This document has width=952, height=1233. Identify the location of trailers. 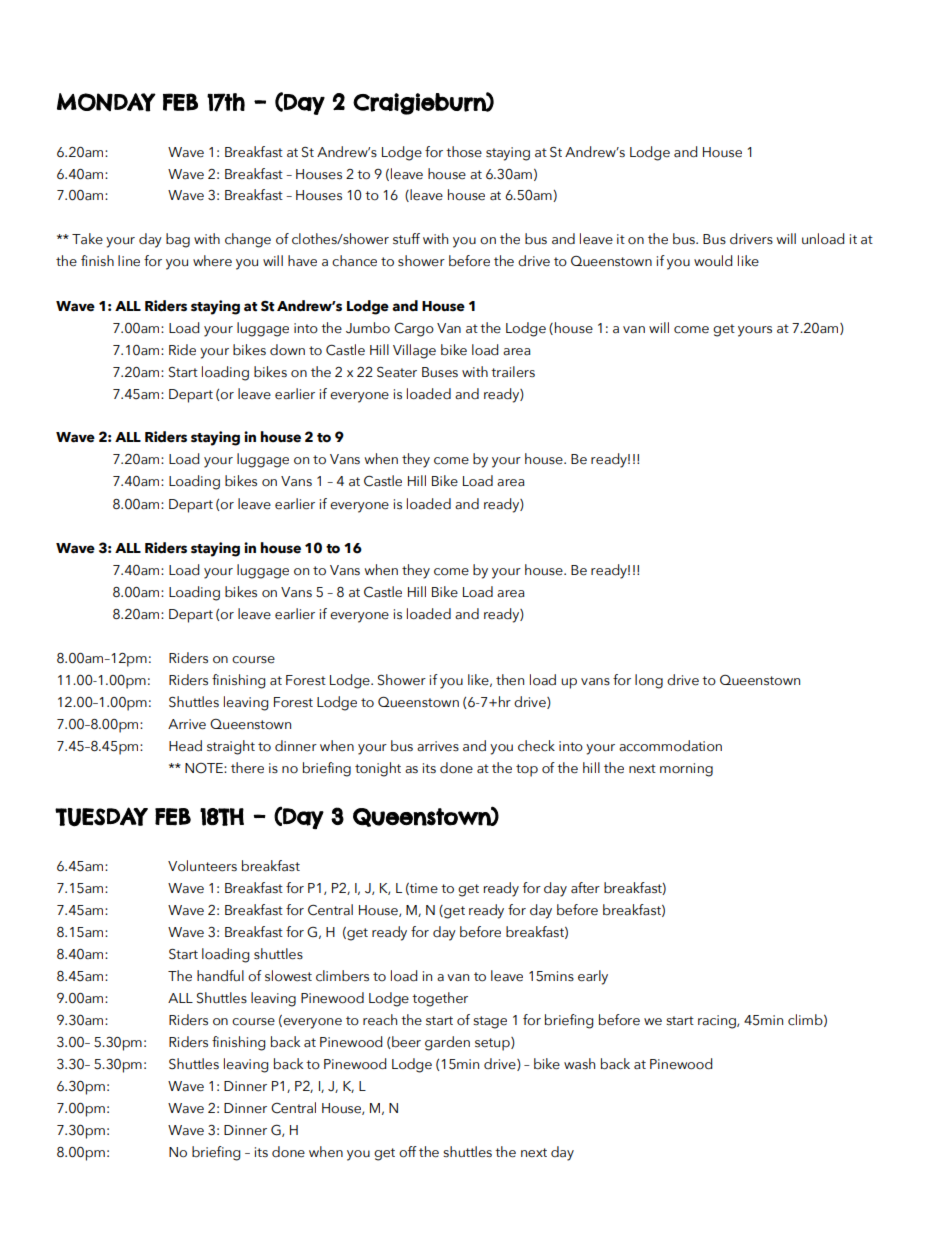
(513, 372).
